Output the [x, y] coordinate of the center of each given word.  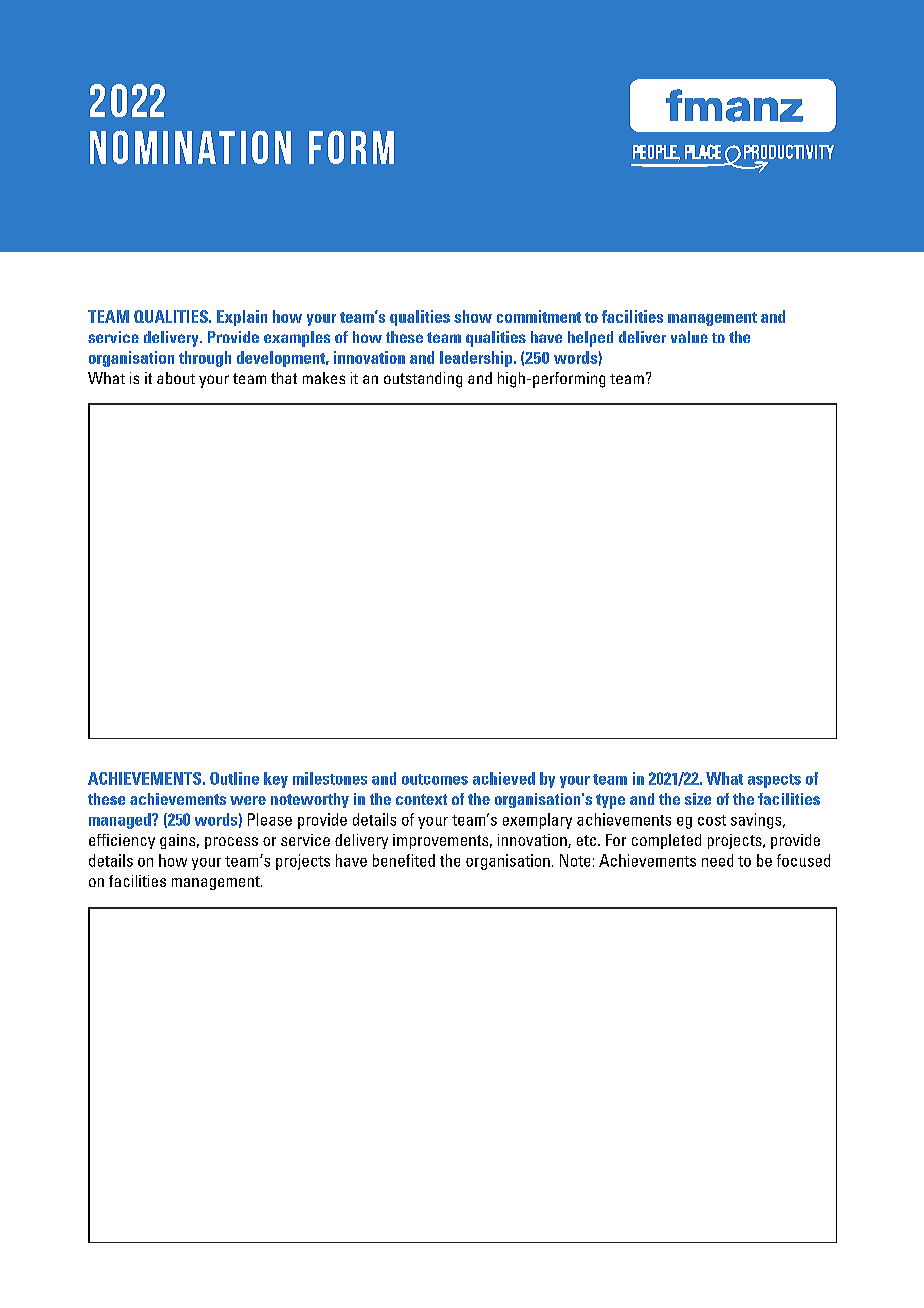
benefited [404, 860]
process [231, 843]
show [473, 316]
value [689, 337]
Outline [234, 778]
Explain [242, 318]
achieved [504, 778]
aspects [774, 781]
